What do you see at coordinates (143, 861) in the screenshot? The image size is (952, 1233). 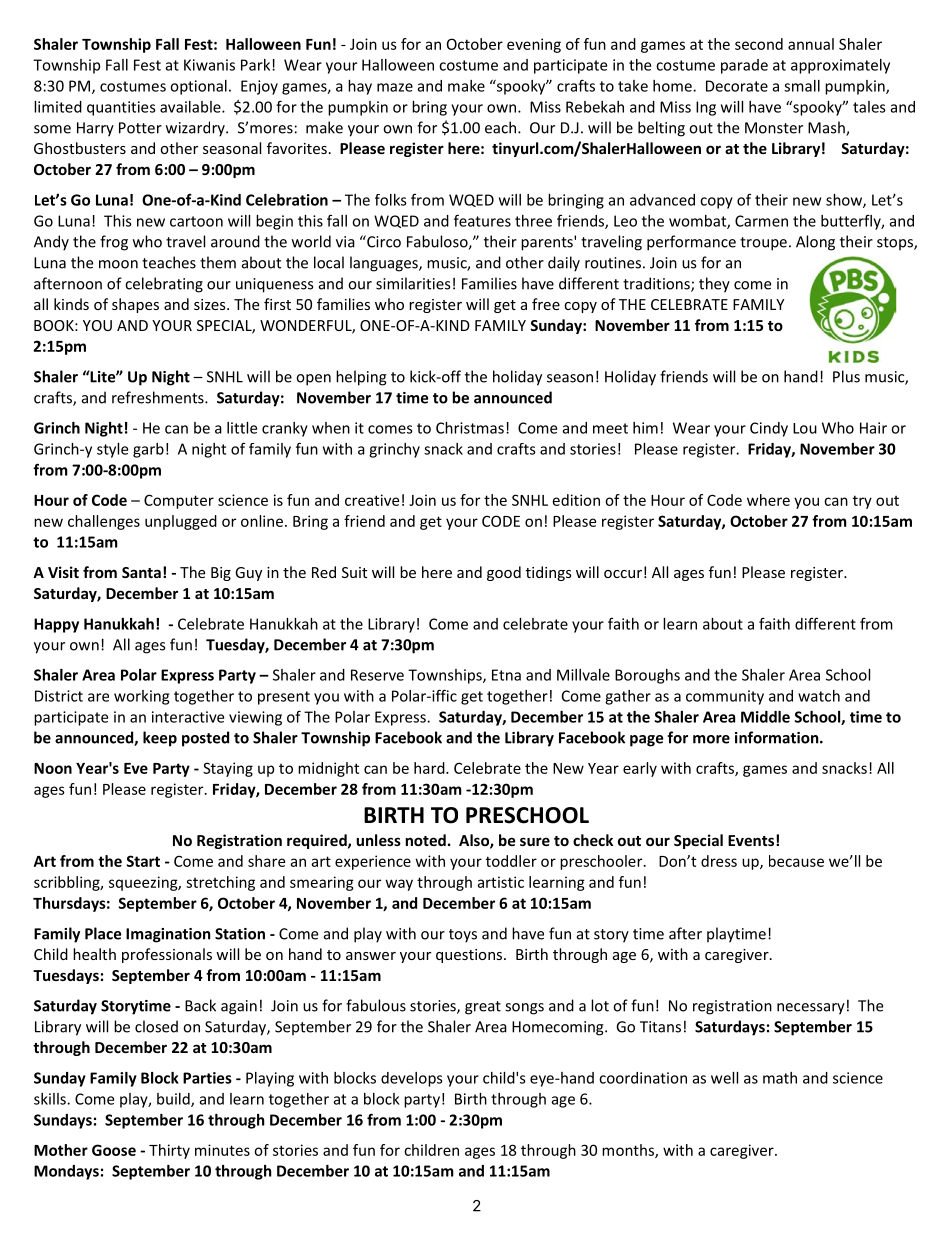 I see `Start` at bounding box center [143, 861].
